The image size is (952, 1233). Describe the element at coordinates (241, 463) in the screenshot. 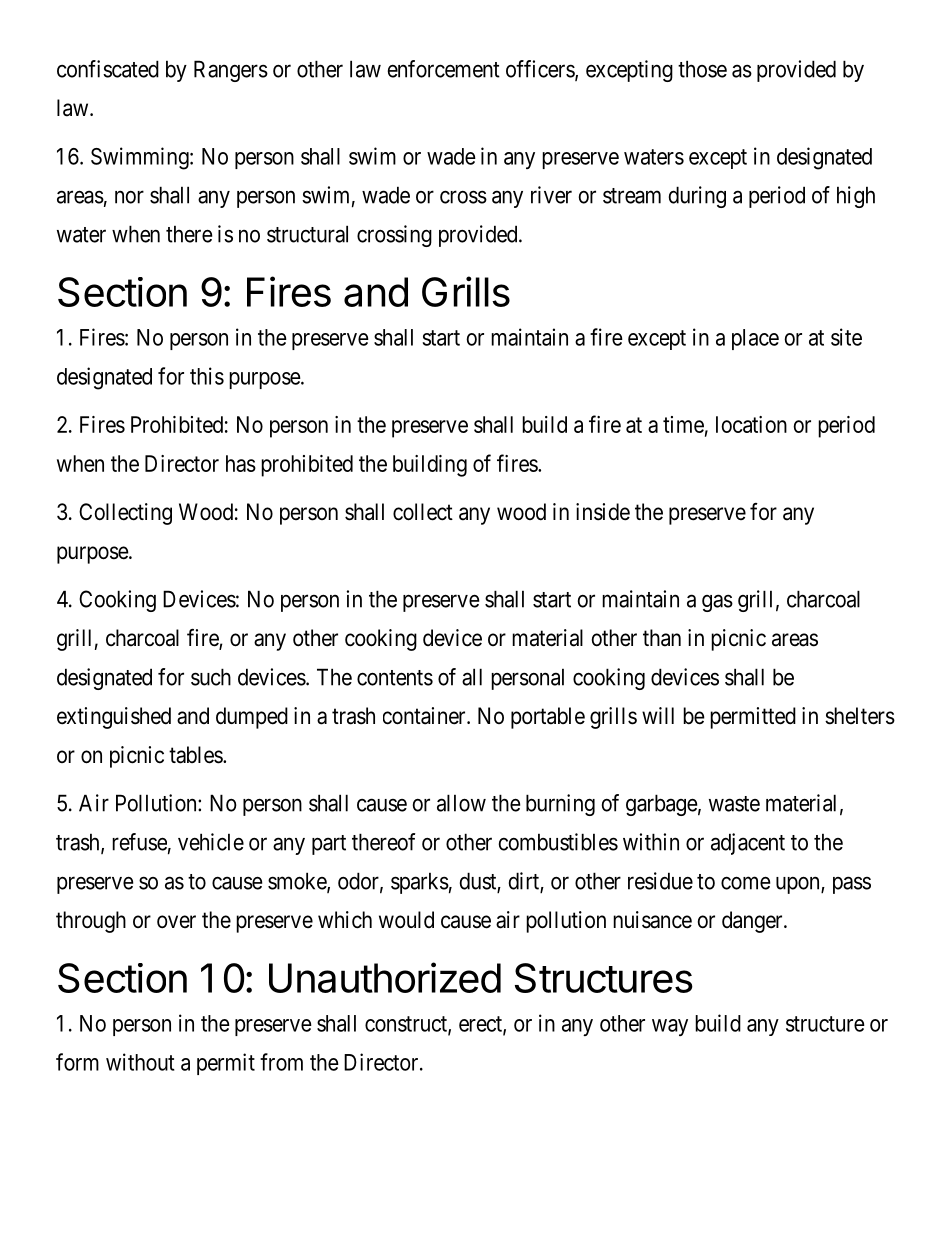

I see `has` at that location.
